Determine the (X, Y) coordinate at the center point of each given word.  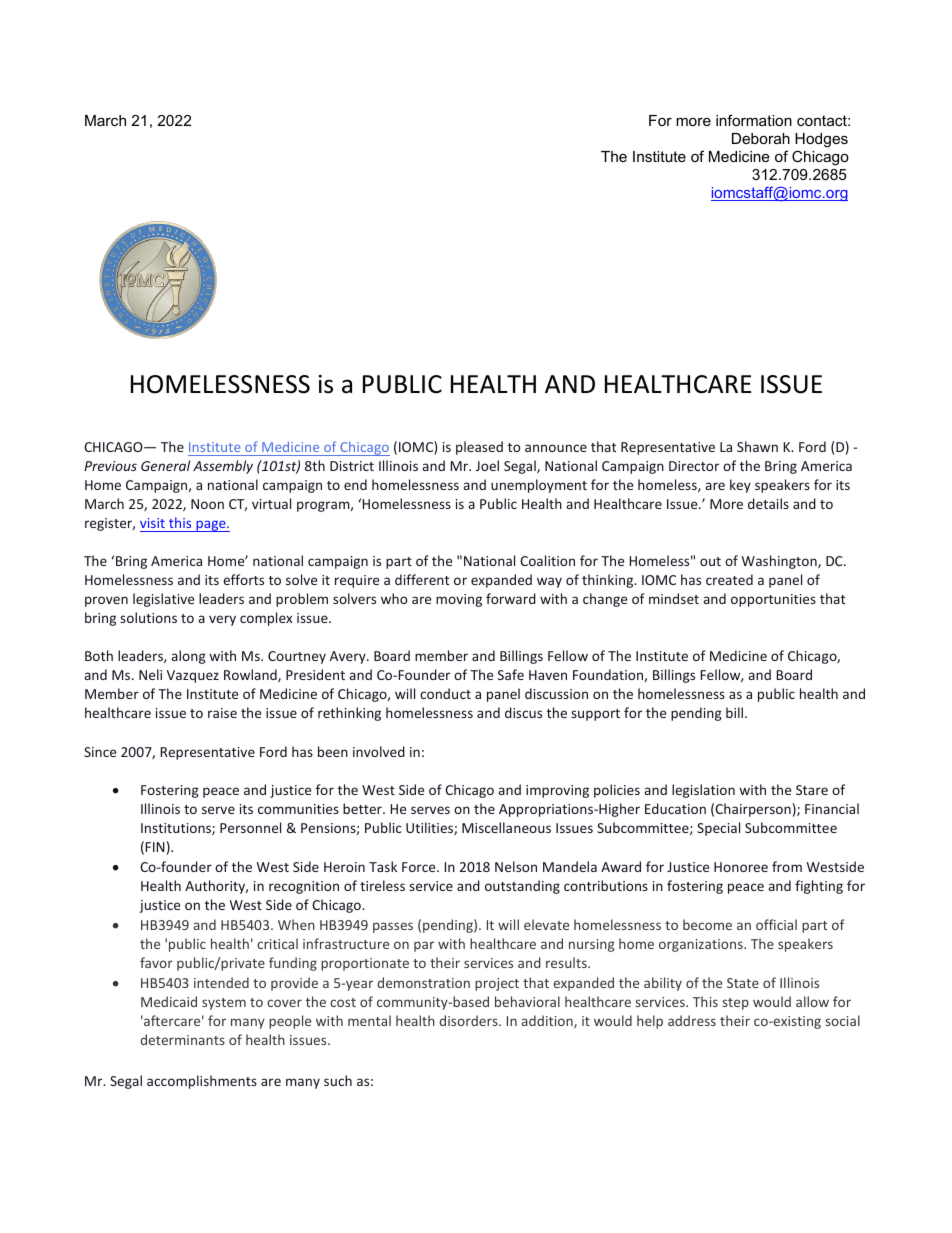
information (754, 120)
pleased (479, 448)
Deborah (761, 138)
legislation (703, 791)
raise (222, 713)
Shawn (757, 446)
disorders (469, 1020)
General (165, 465)
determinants (182, 1039)
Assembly (223, 467)
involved (379, 751)
